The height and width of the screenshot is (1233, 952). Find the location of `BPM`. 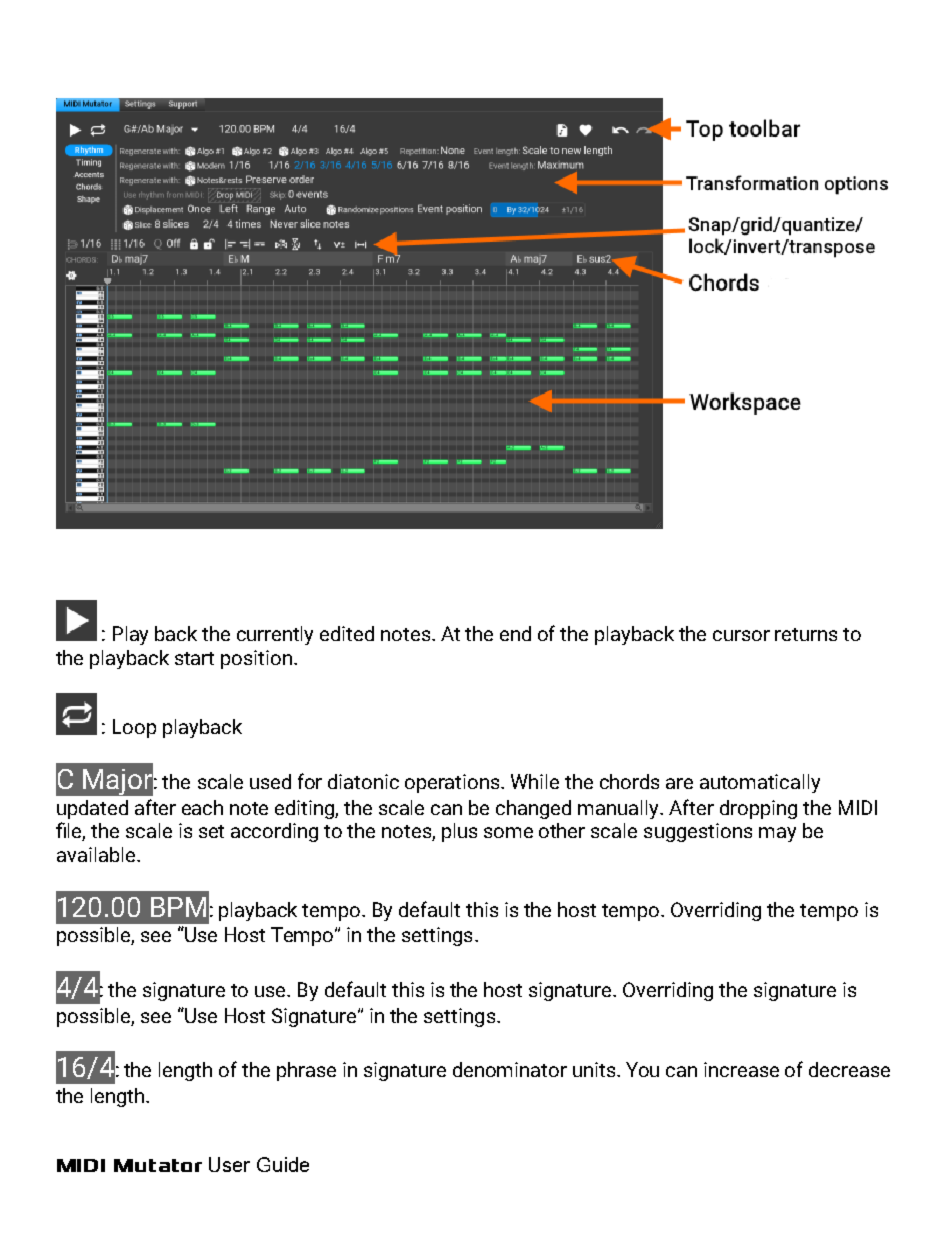

BPM is located at coordinates (178, 907).
